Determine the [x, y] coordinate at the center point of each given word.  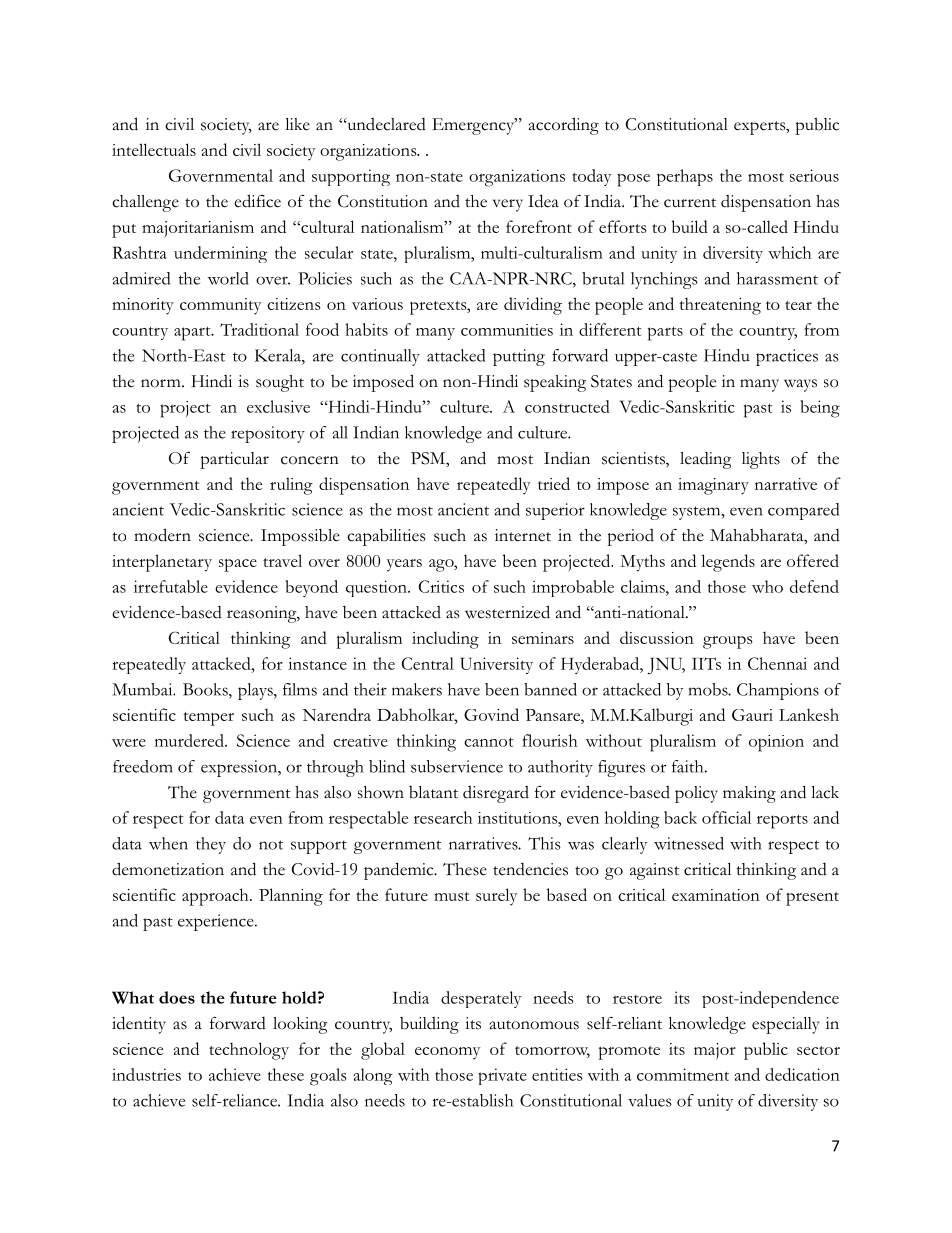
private [502, 1076]
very [507, 205]
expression [240, 768]
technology [249, 1051]
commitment [683, 1074]
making [749, 794]
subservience [457, 766]
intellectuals [154, 149]
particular [234, 460]
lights [761, 460]
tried [554, 483]
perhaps [685, 177]
